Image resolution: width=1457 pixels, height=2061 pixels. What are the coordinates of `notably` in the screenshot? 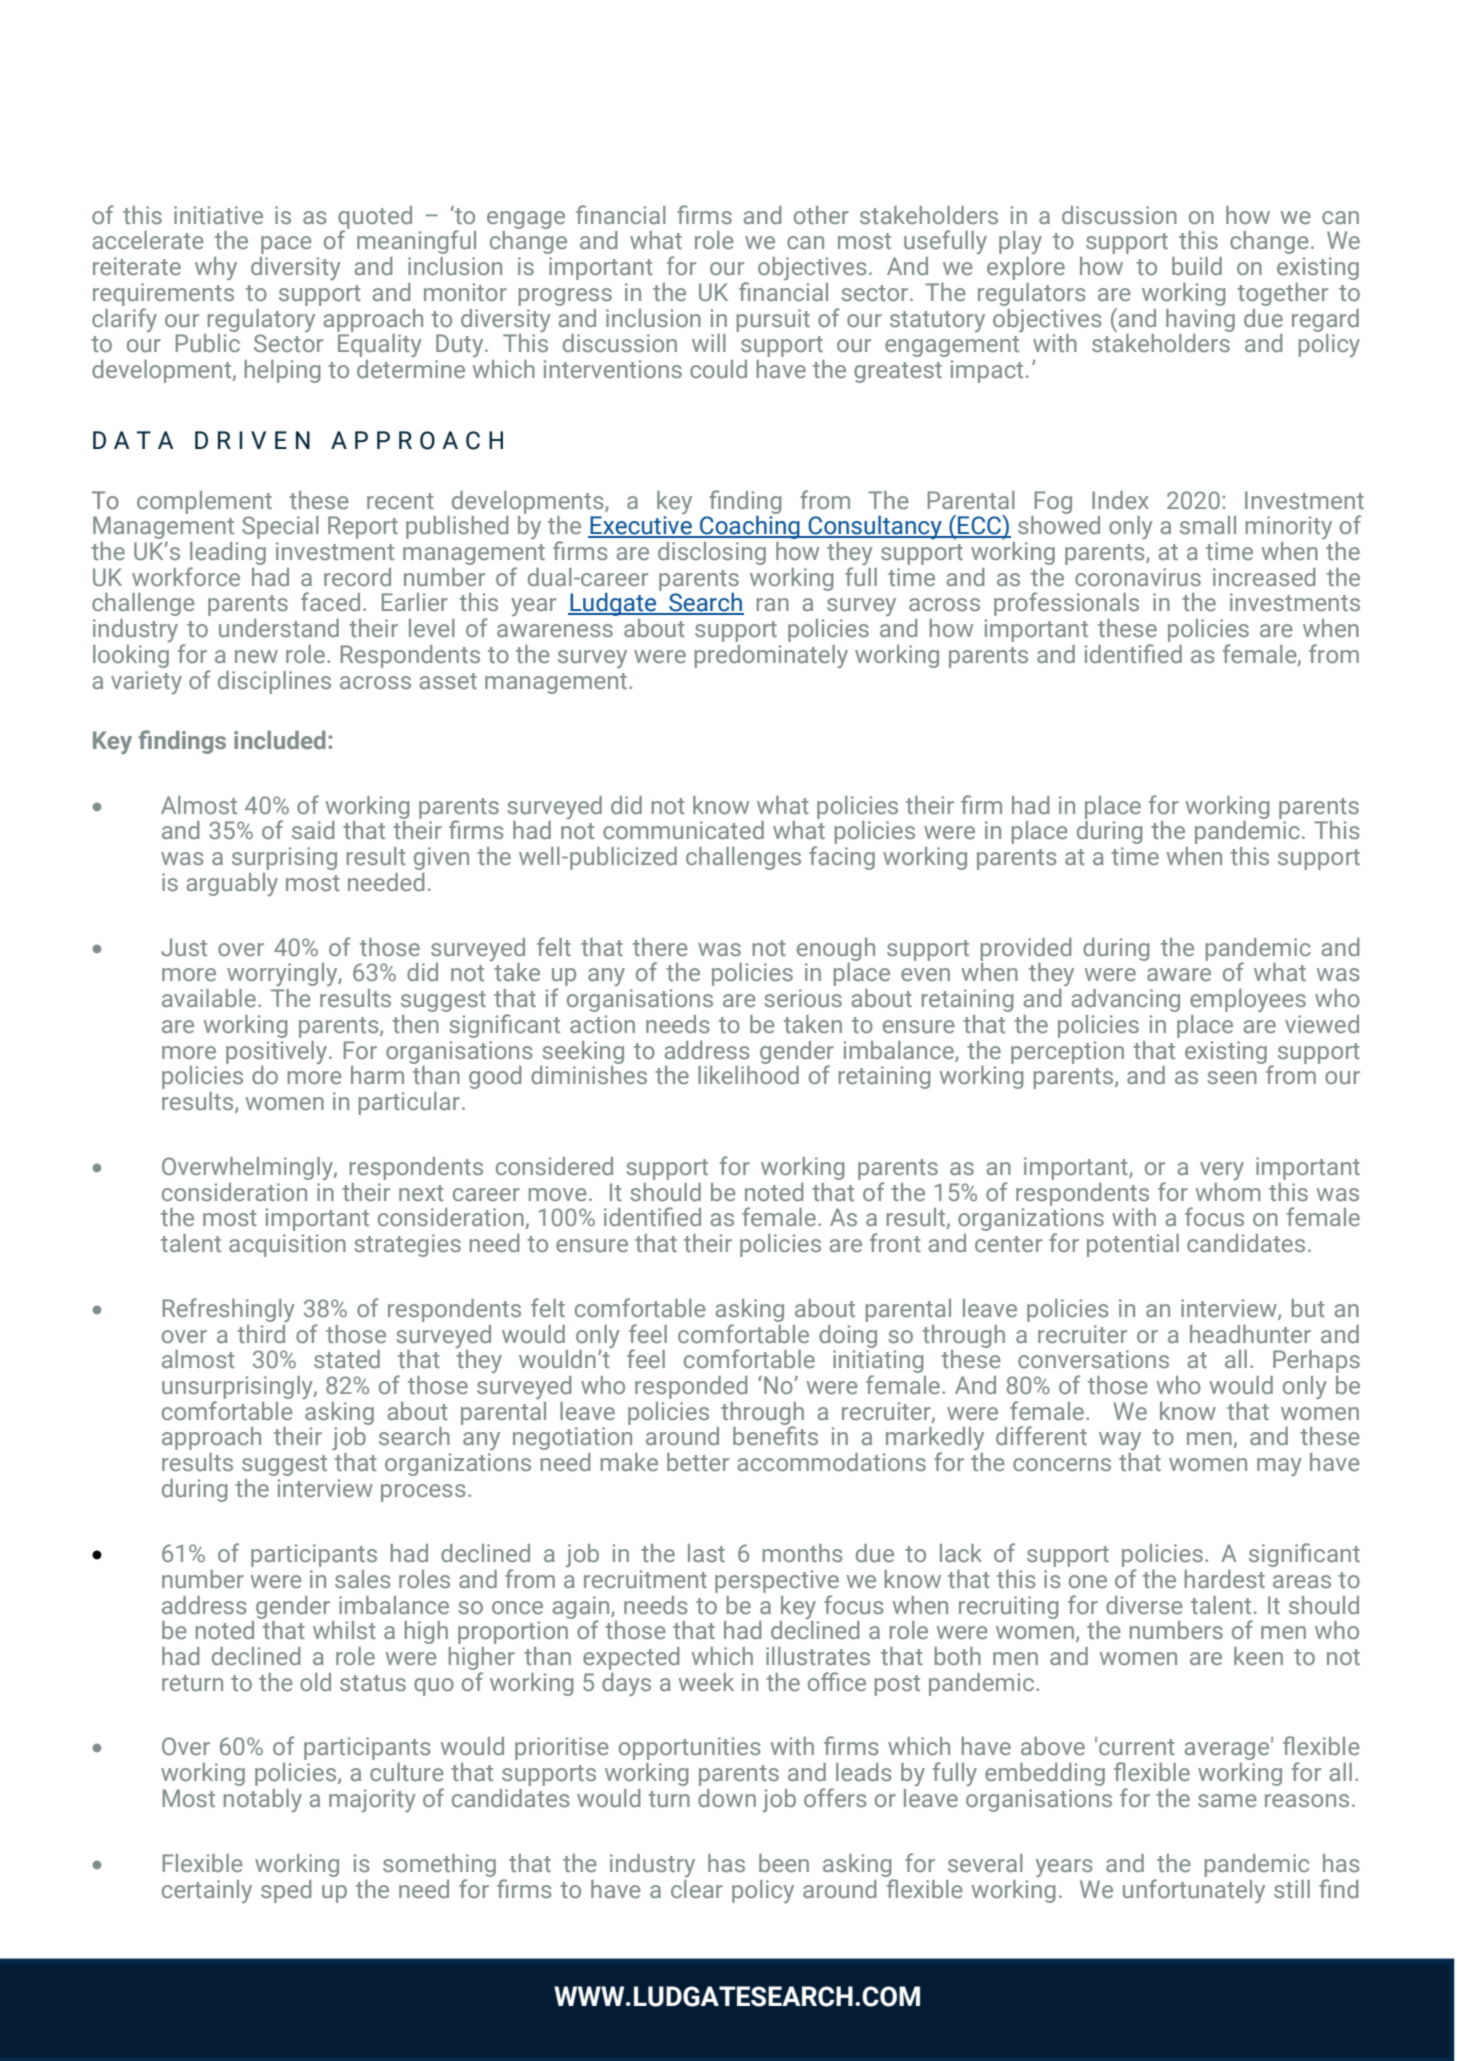 It's located at (263, 1800).
